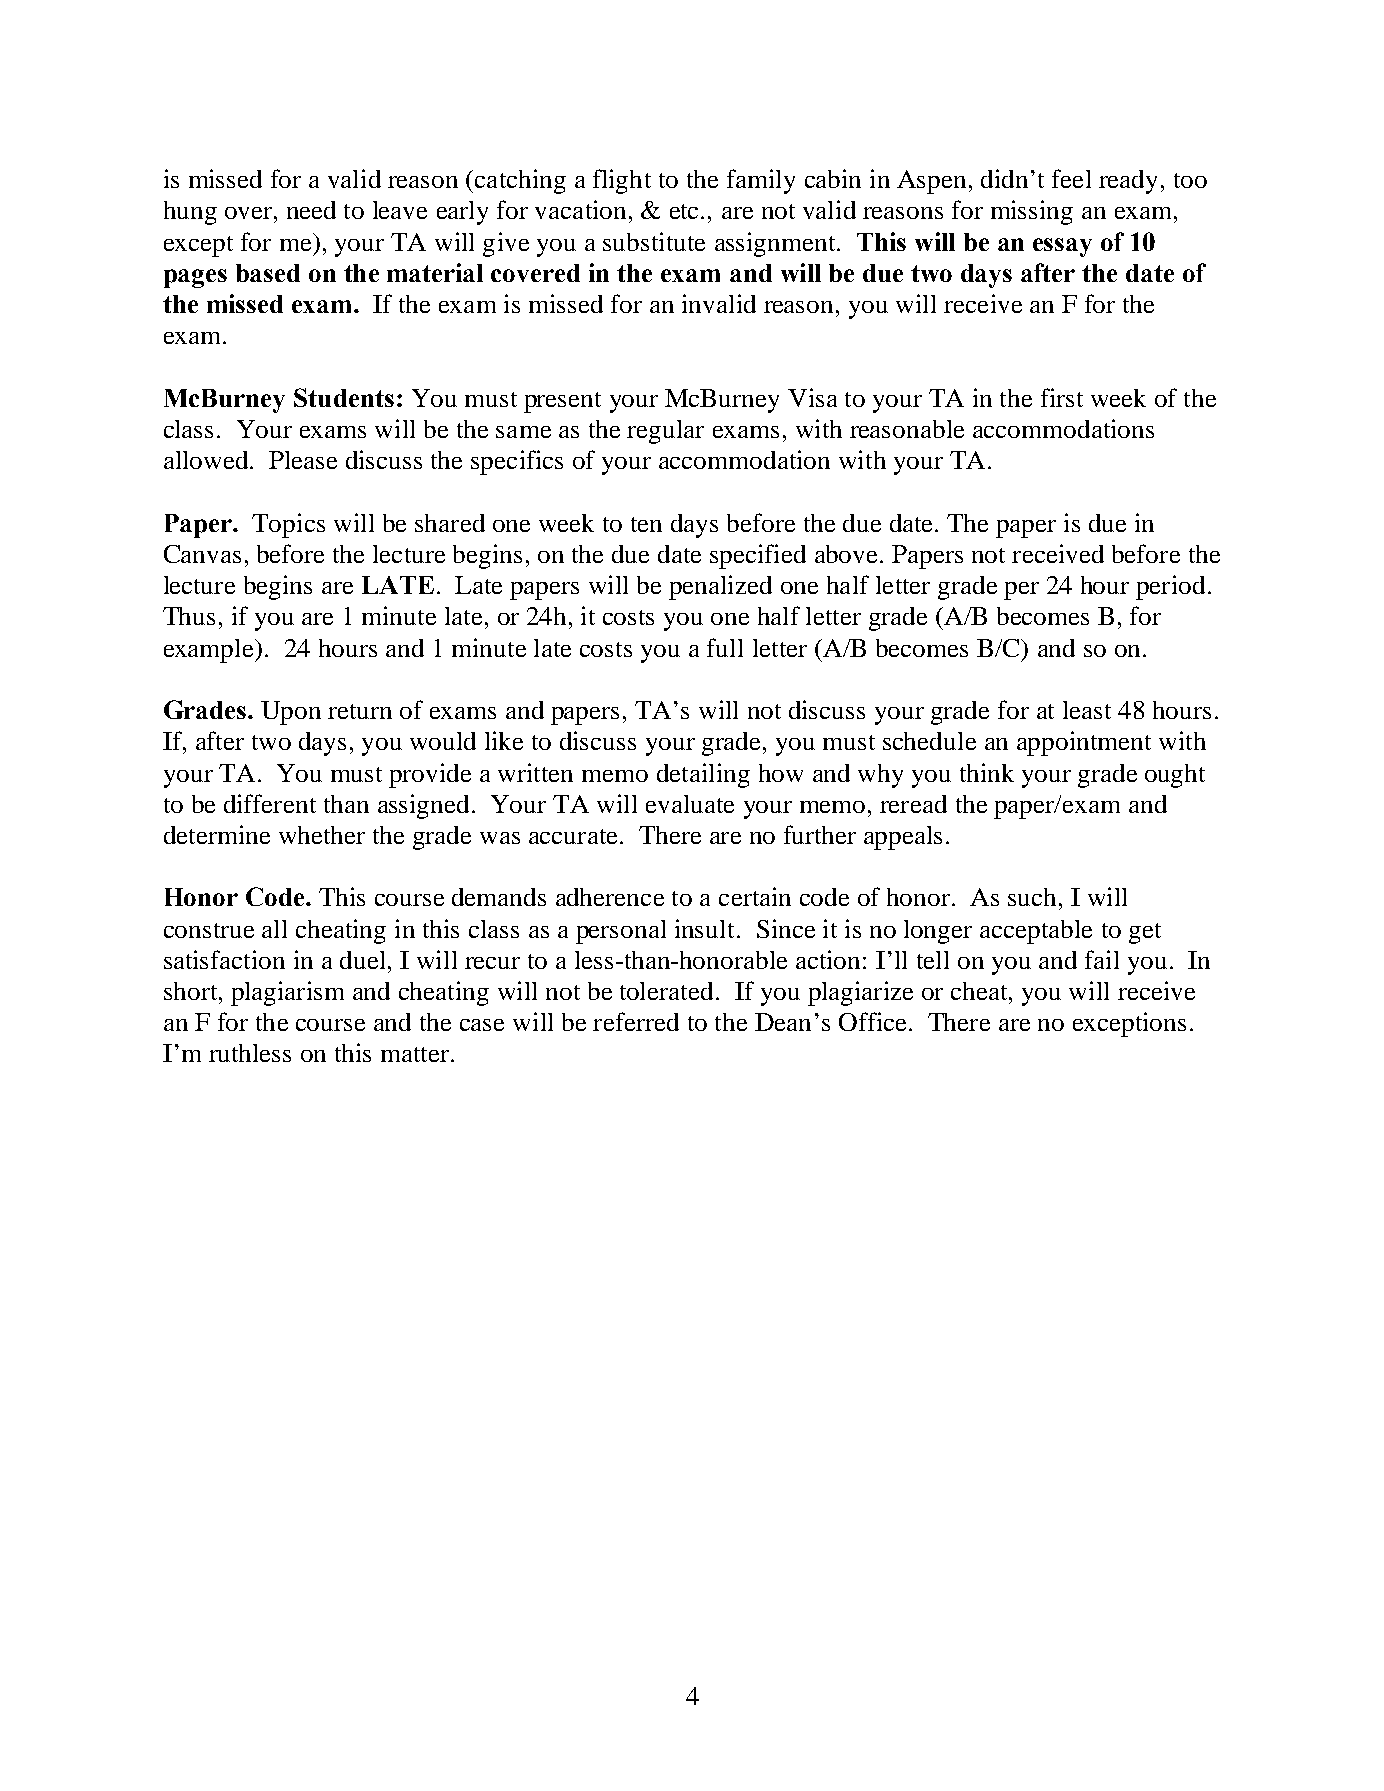 This image has width=1384, height=1791. Describe the element at coordinates (1170, 587) in the image. I see `period` at that location.
